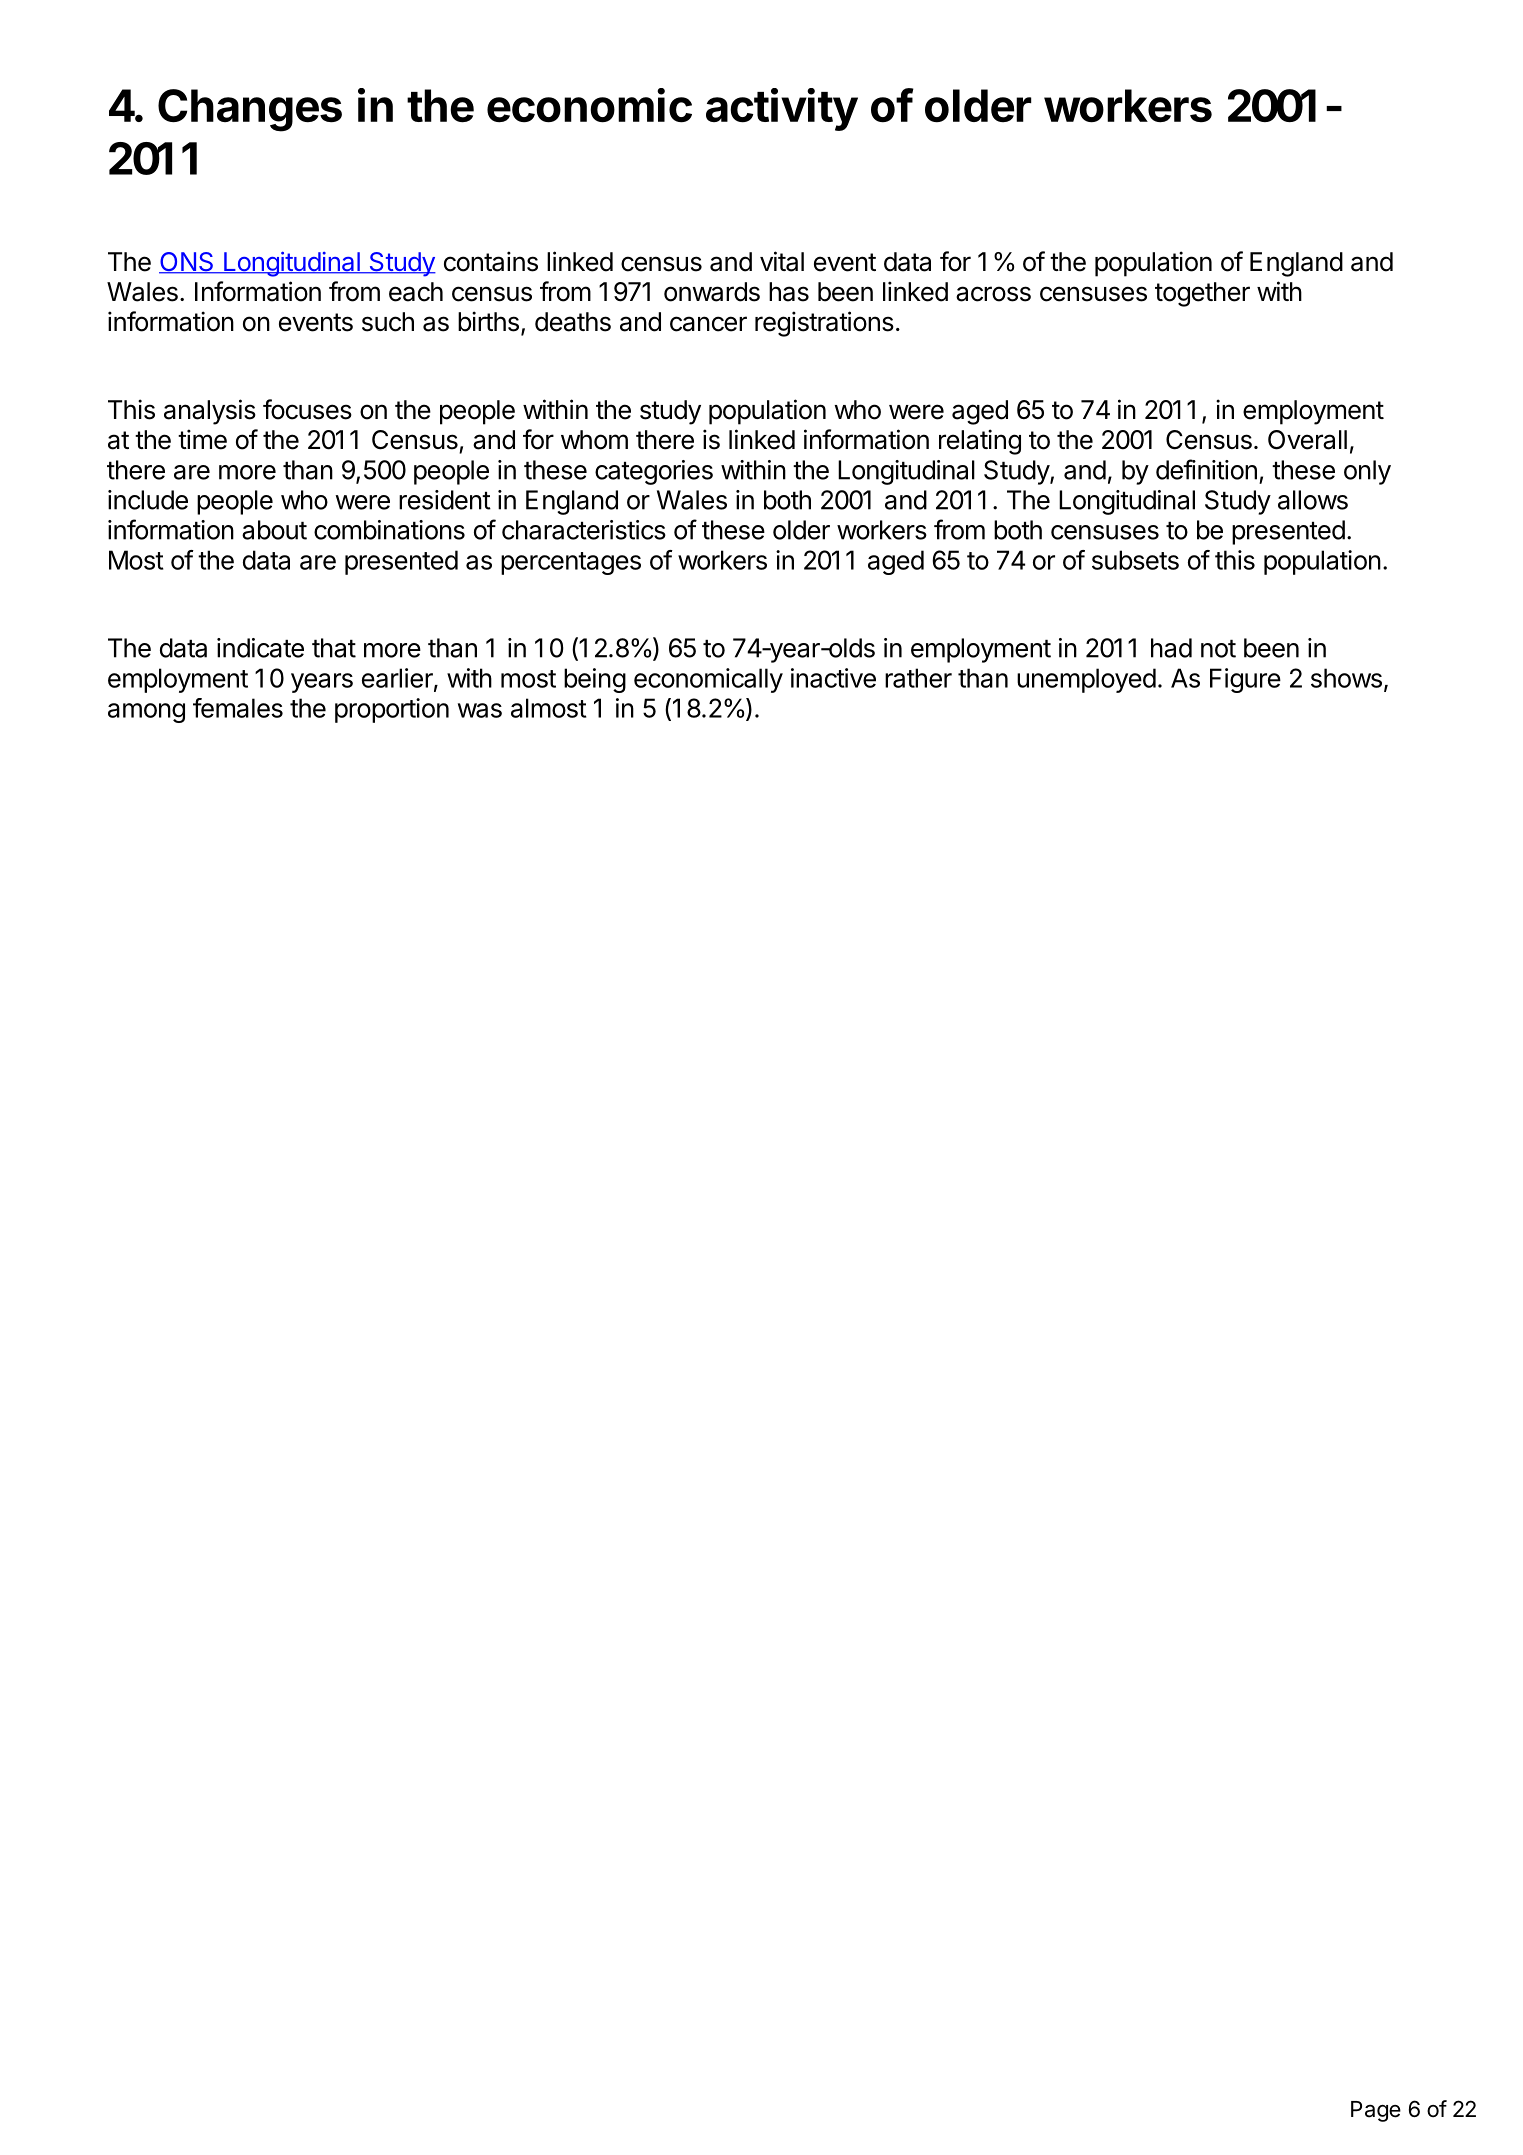 The height and width of the screenshot is (2155, 1523). What do you see at coordinates (392, 710) in the screenshot?
I see `proportion` at bounding box center [392, 710].
